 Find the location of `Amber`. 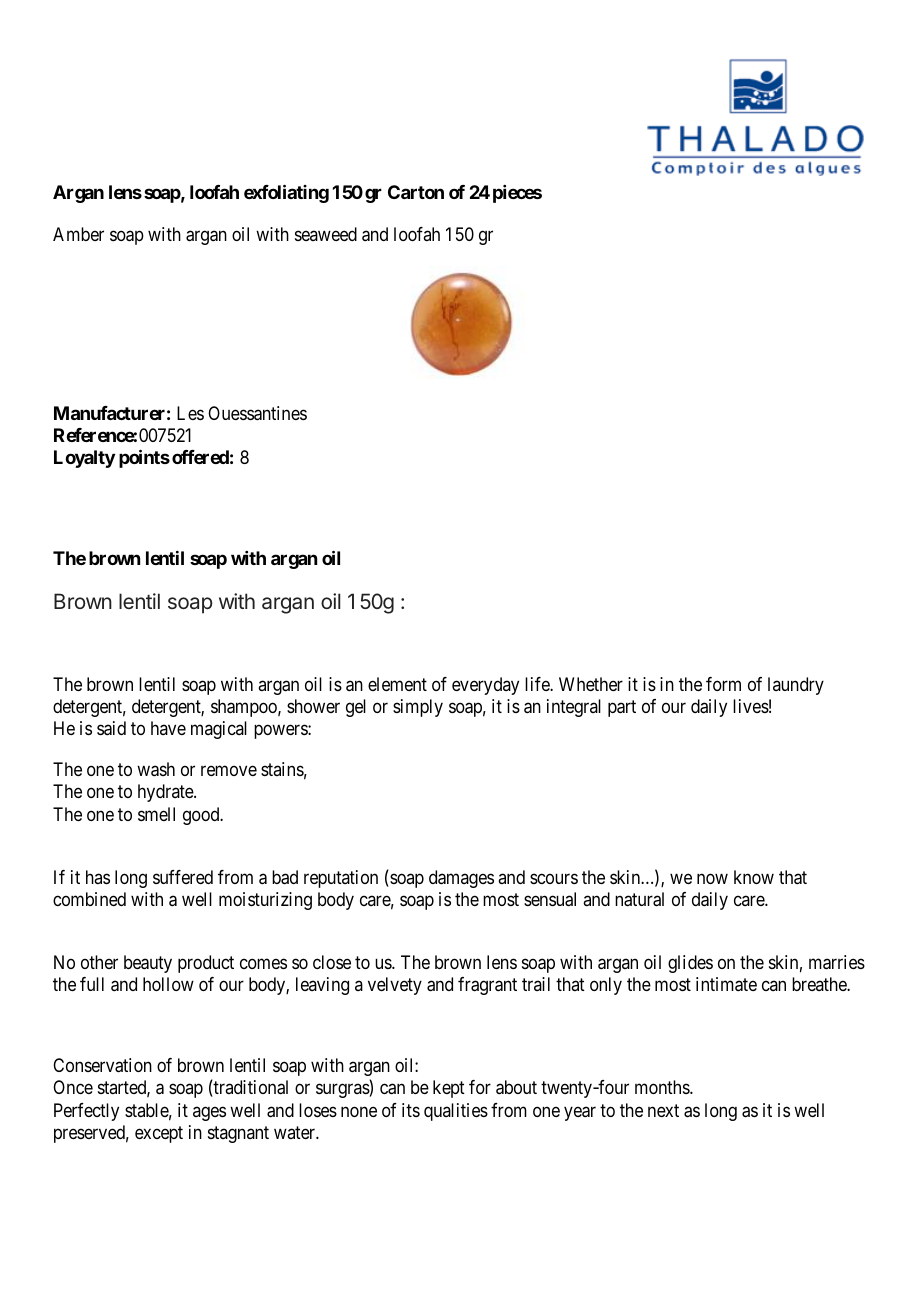

Amber is located at coordinates (78, 234).
